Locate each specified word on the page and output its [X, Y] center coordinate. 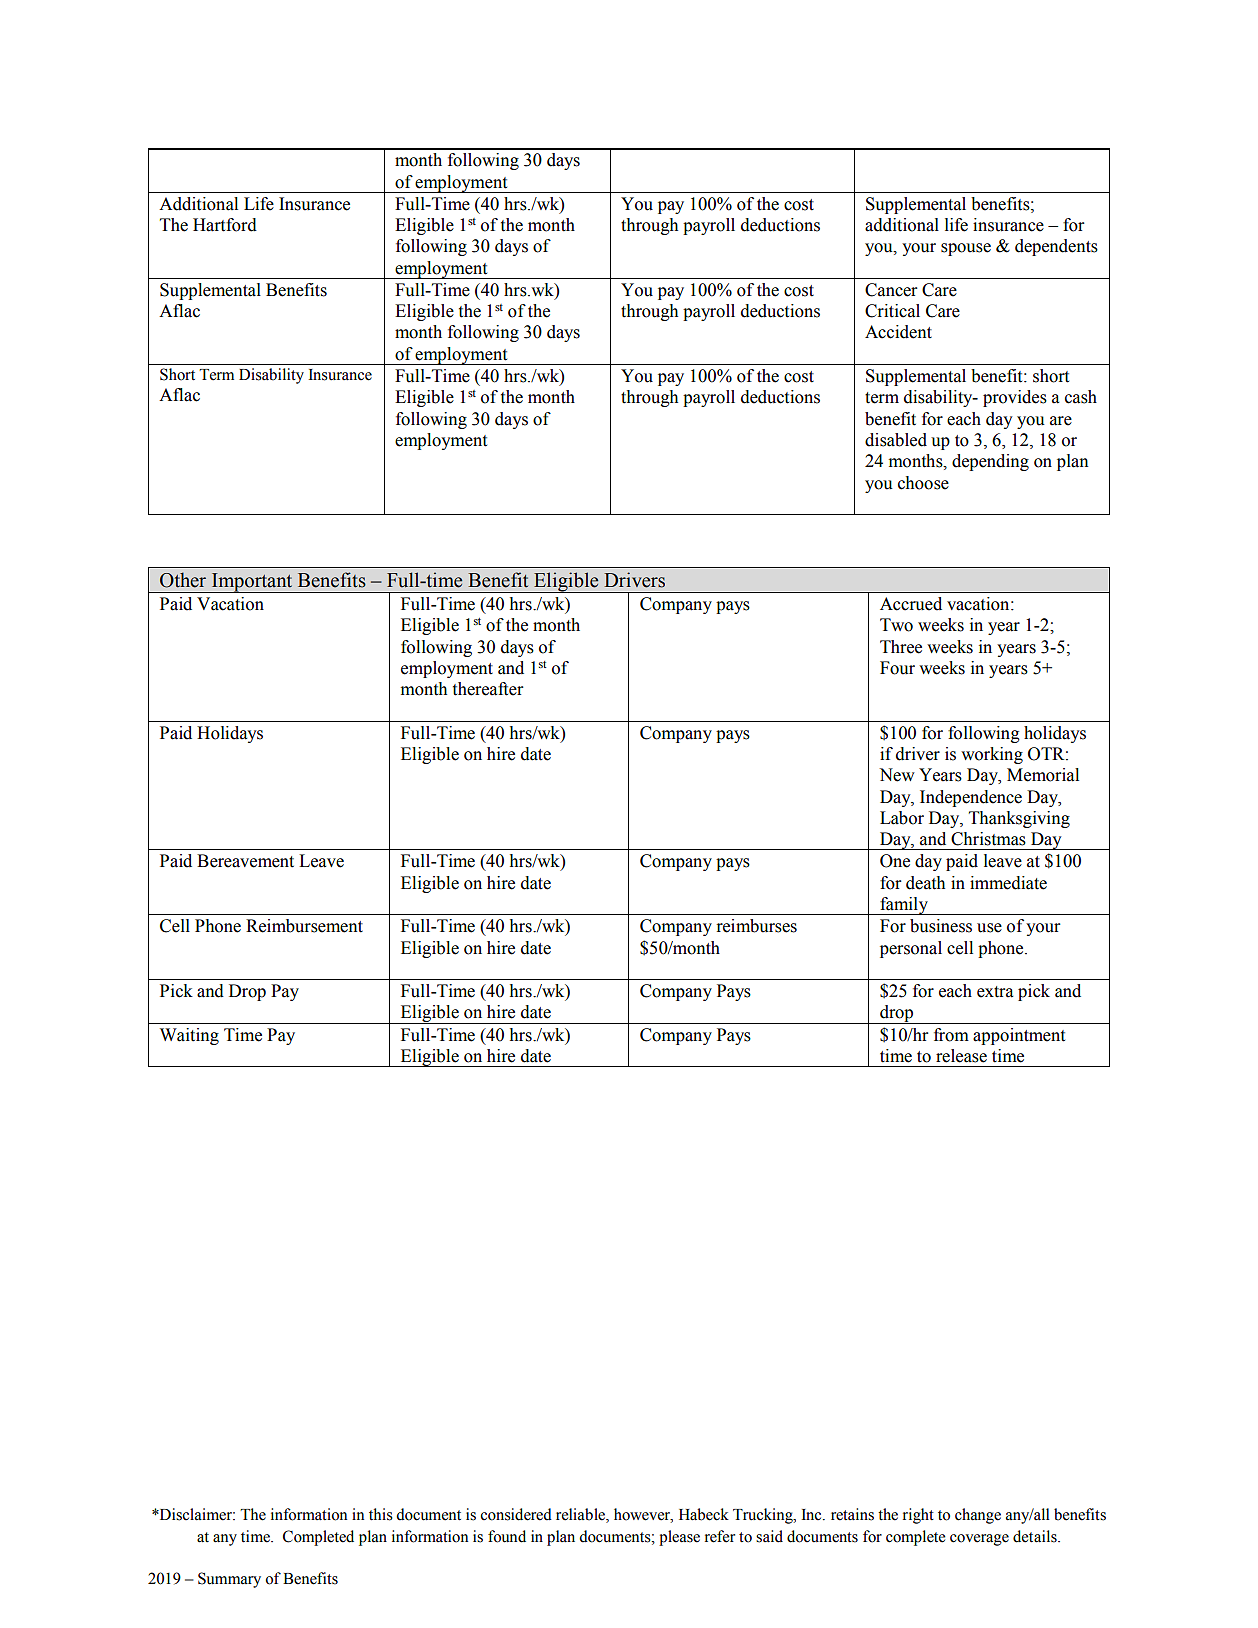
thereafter [488, 689]
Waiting [189, 1036]
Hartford [225, 225]
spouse [966, 249]
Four [897, 668]
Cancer [891, 290]
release [961, 1056]
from [951, 1035]
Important [252, 583]
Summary [229, 1580]
